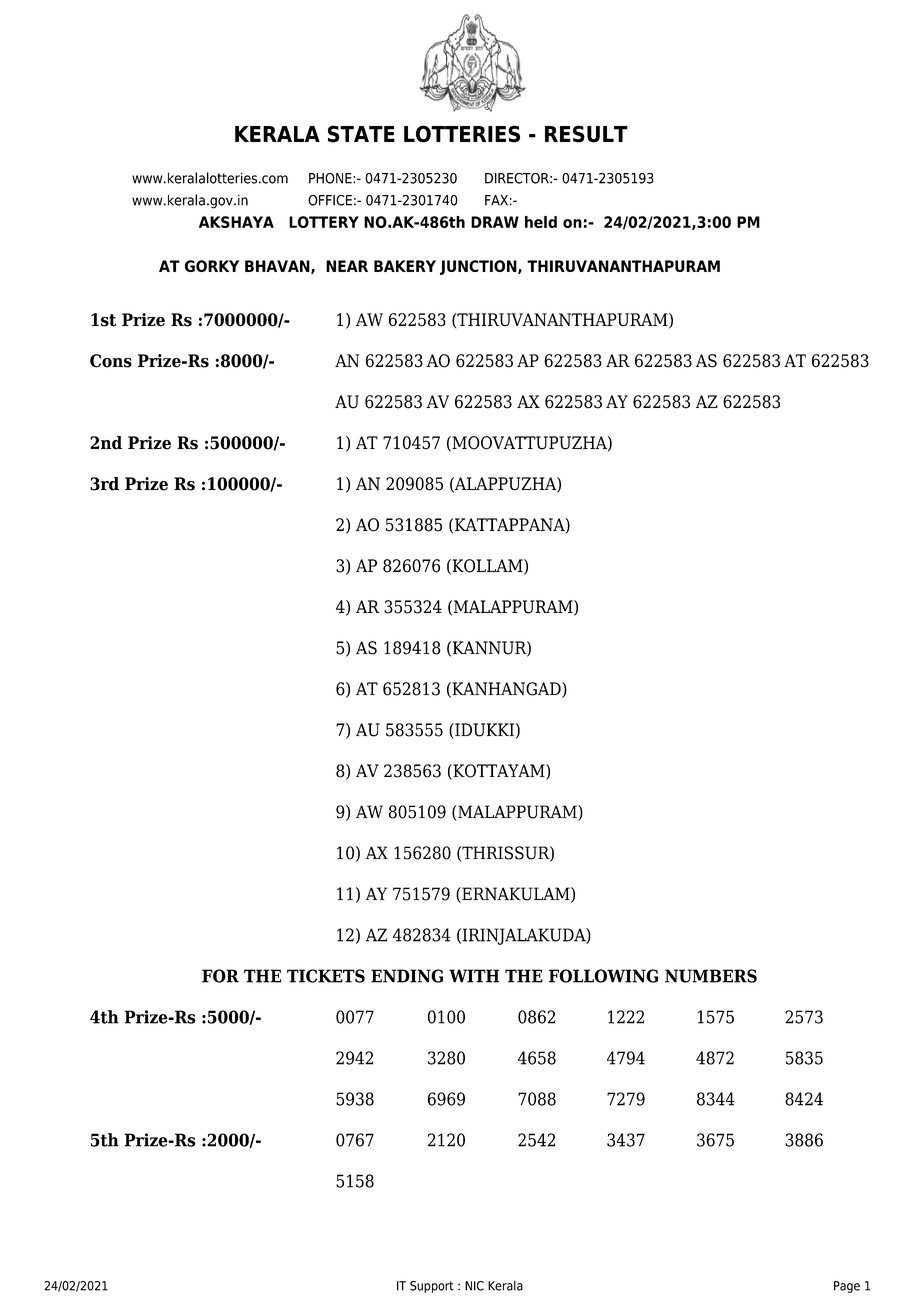 This document has height=1308, width=924. Describe the element at coordinates (586, 134) in the document. I see `RESULT` at that location.
